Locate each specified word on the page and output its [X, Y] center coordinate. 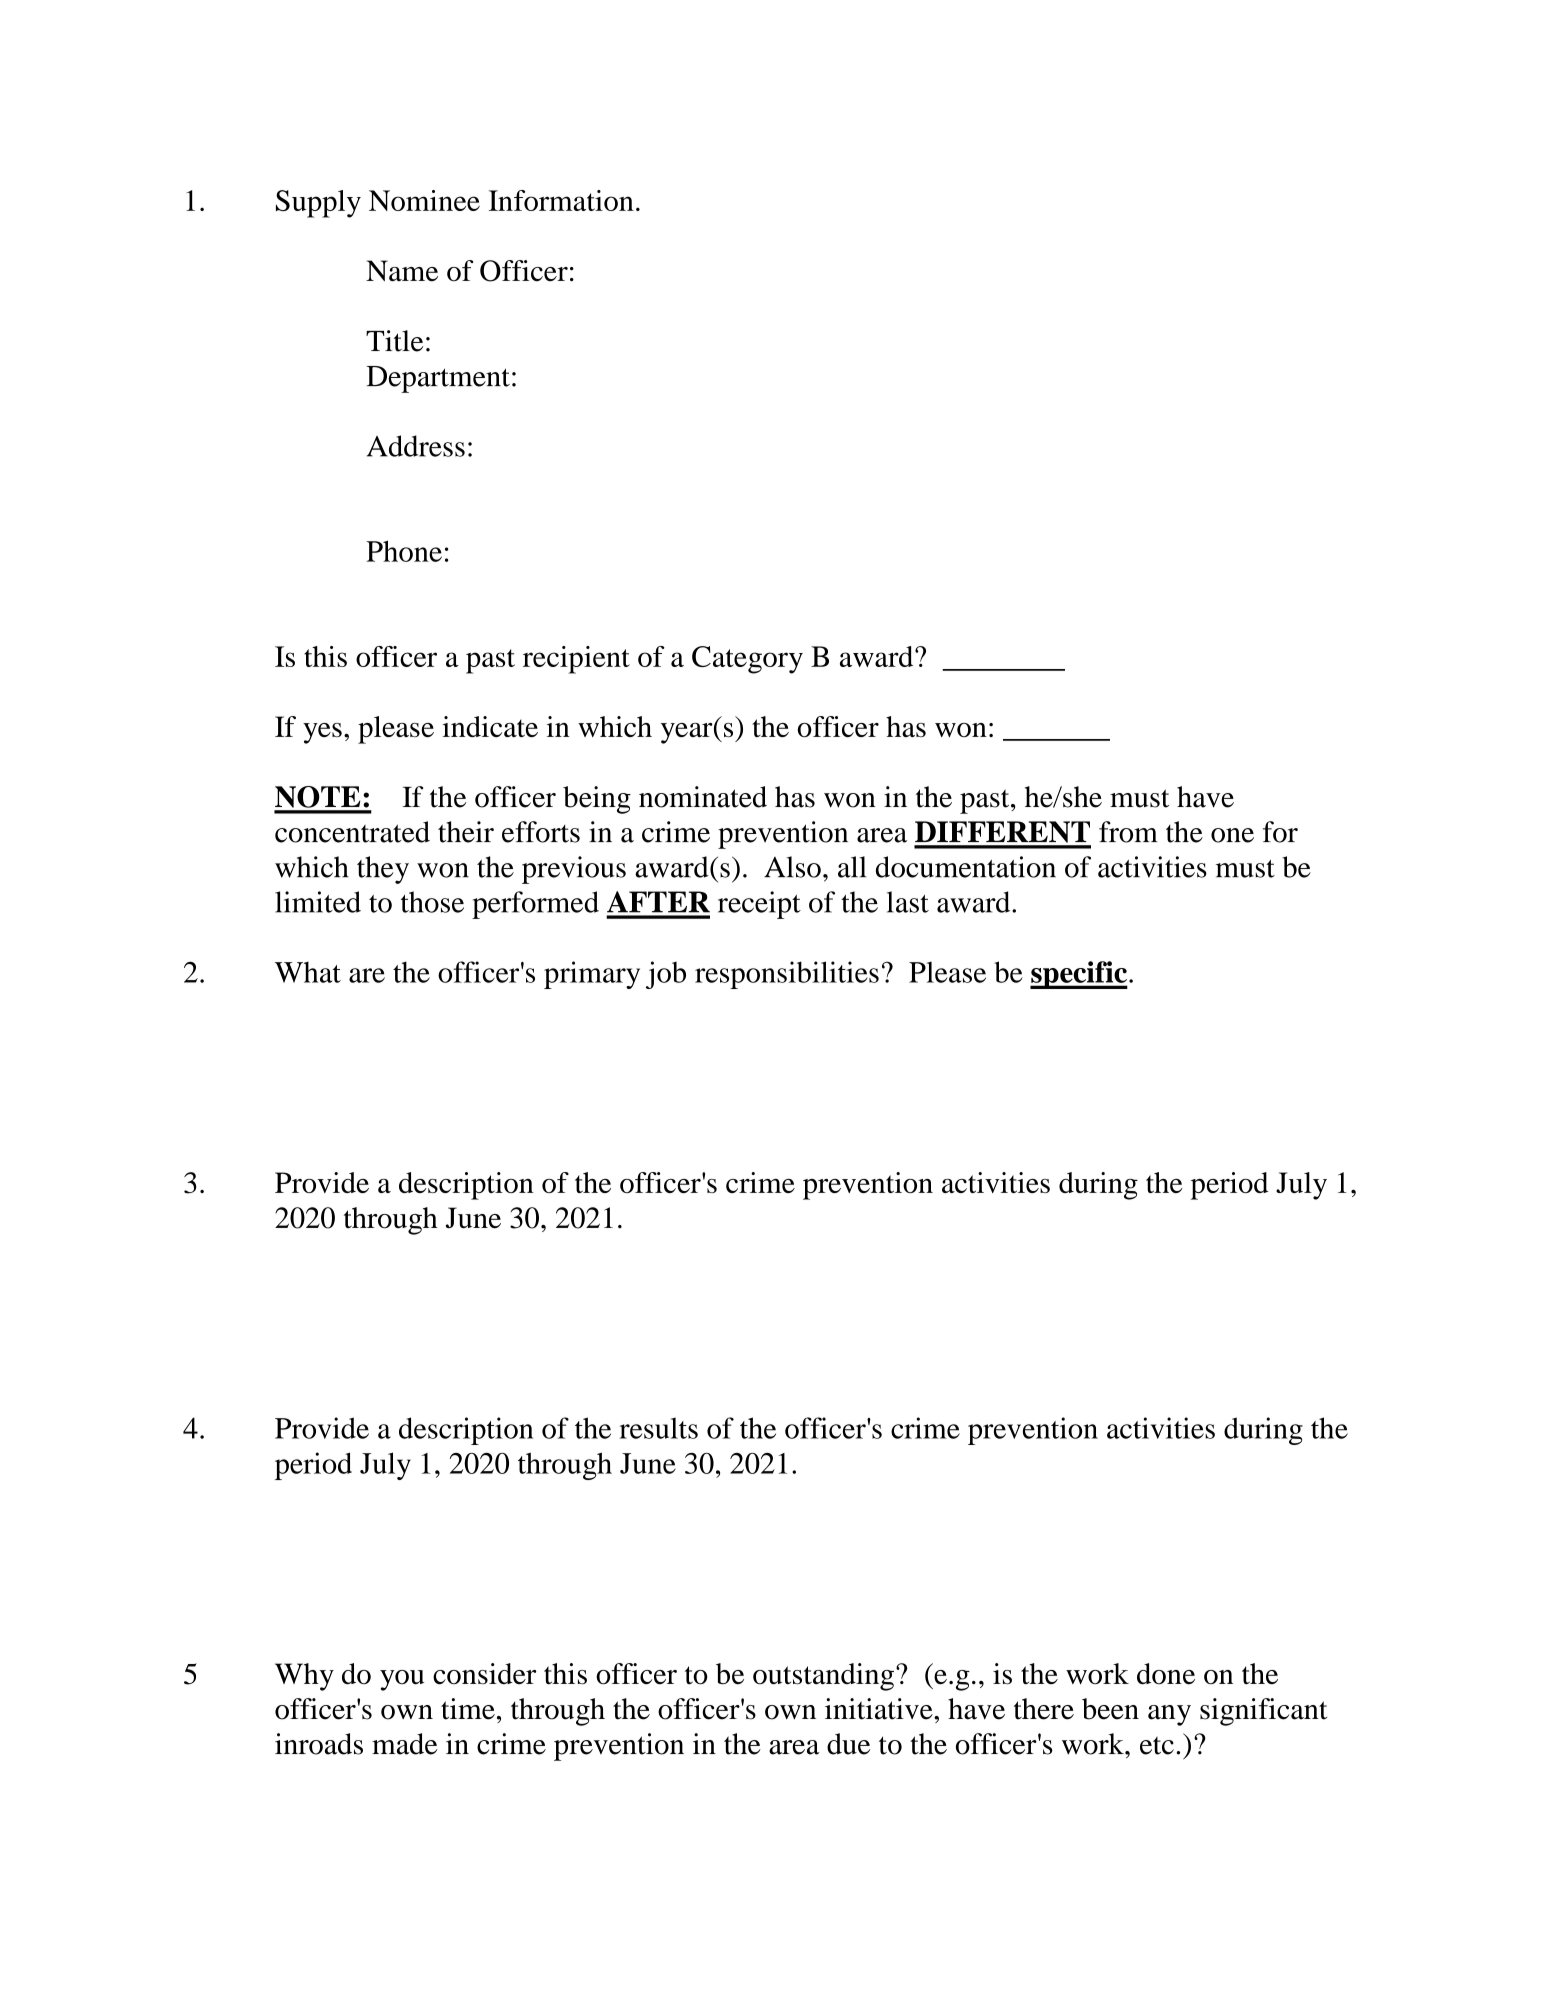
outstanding [823, 1677]
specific [1079, 975]
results [658, 1428]
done [1166, 1674]
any [1169, 1715]
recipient [576, 660]
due [848, 1744]
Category [747, 660]
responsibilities [787, 975]
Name [402, 271]
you [402, 1680]
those [432, 902]
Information [561, 200]
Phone [404, 551]
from [1128, 832]
